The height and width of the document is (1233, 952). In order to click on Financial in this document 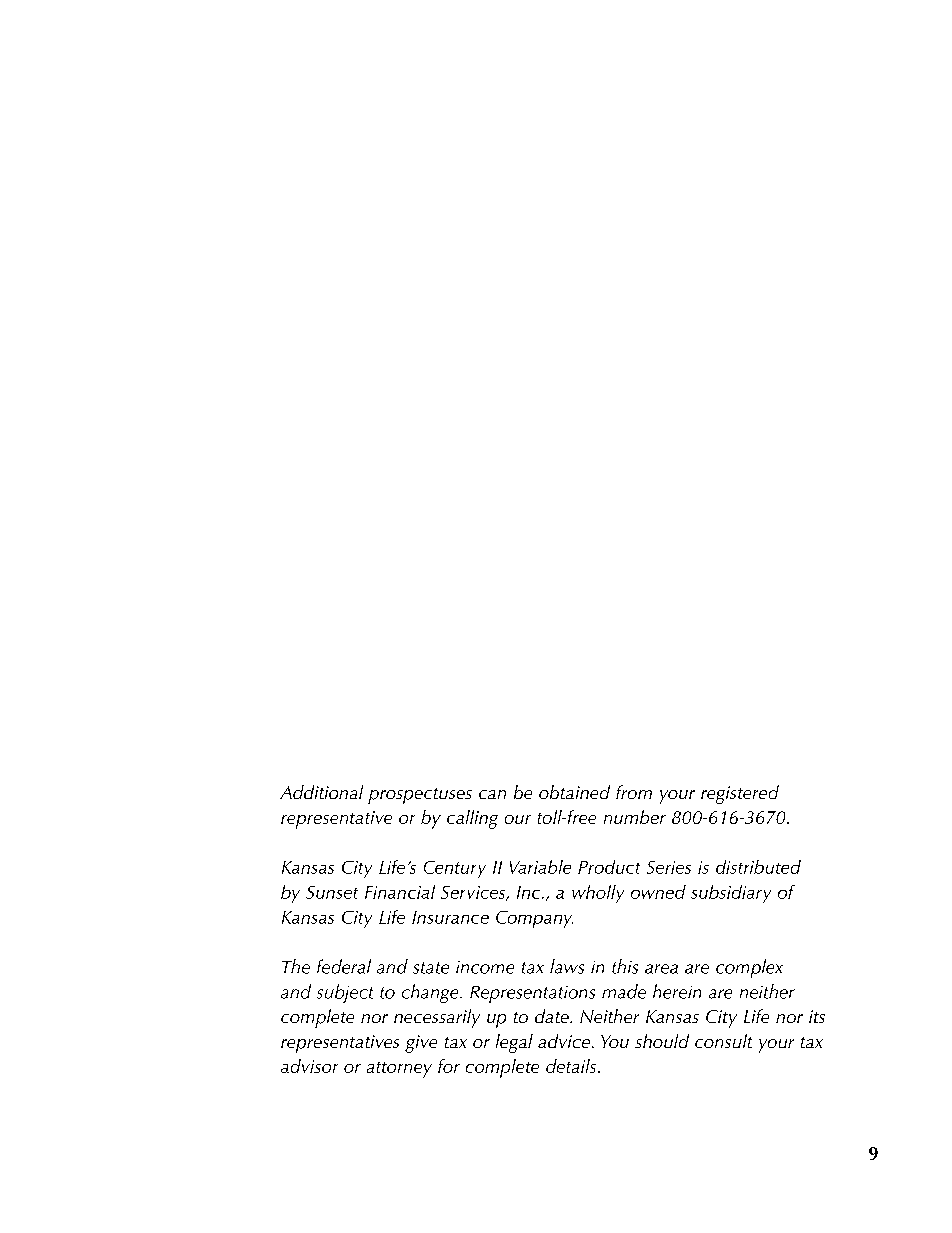, I will do `click(400, 892)`.
